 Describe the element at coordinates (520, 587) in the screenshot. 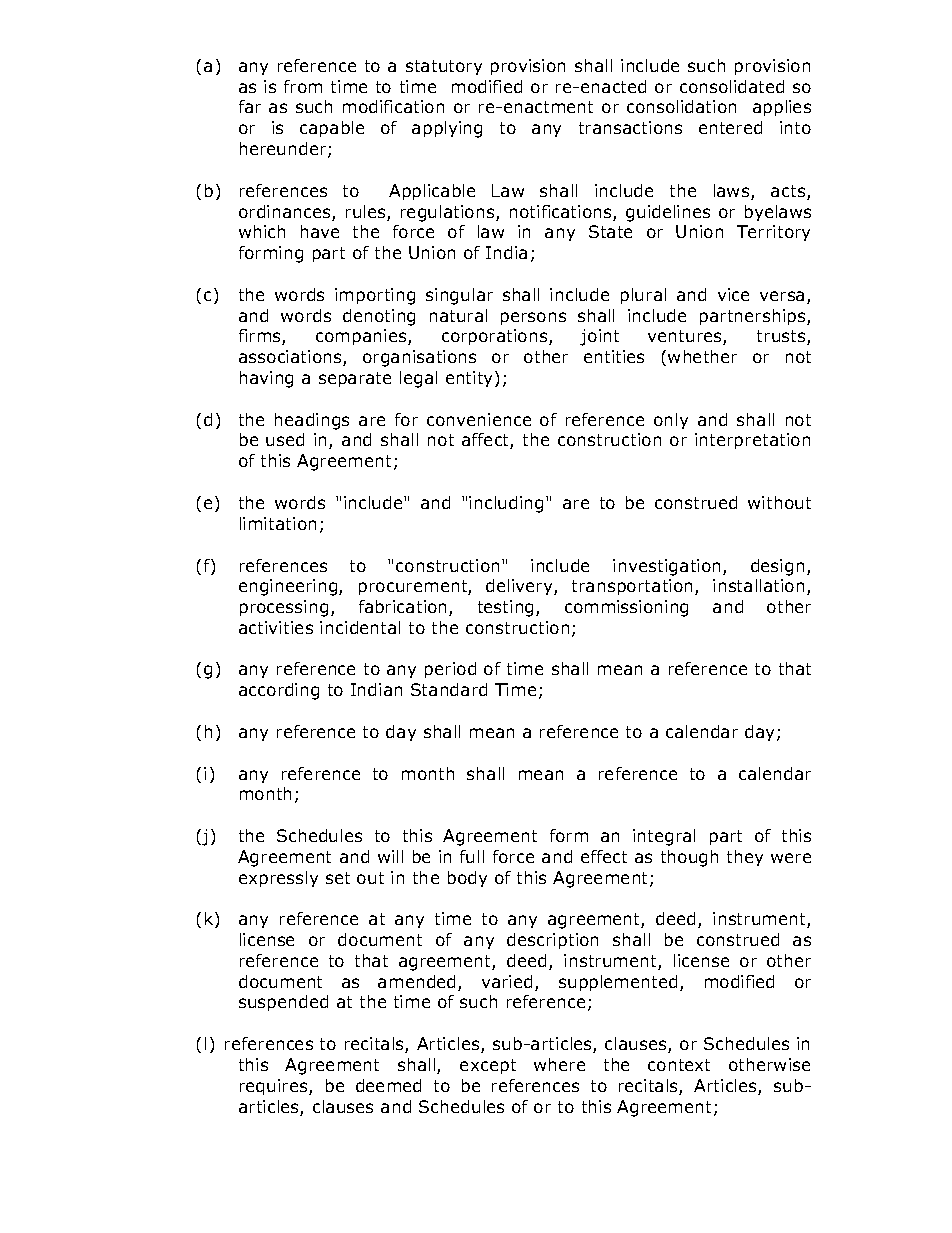

I see `delivery` at that location.
